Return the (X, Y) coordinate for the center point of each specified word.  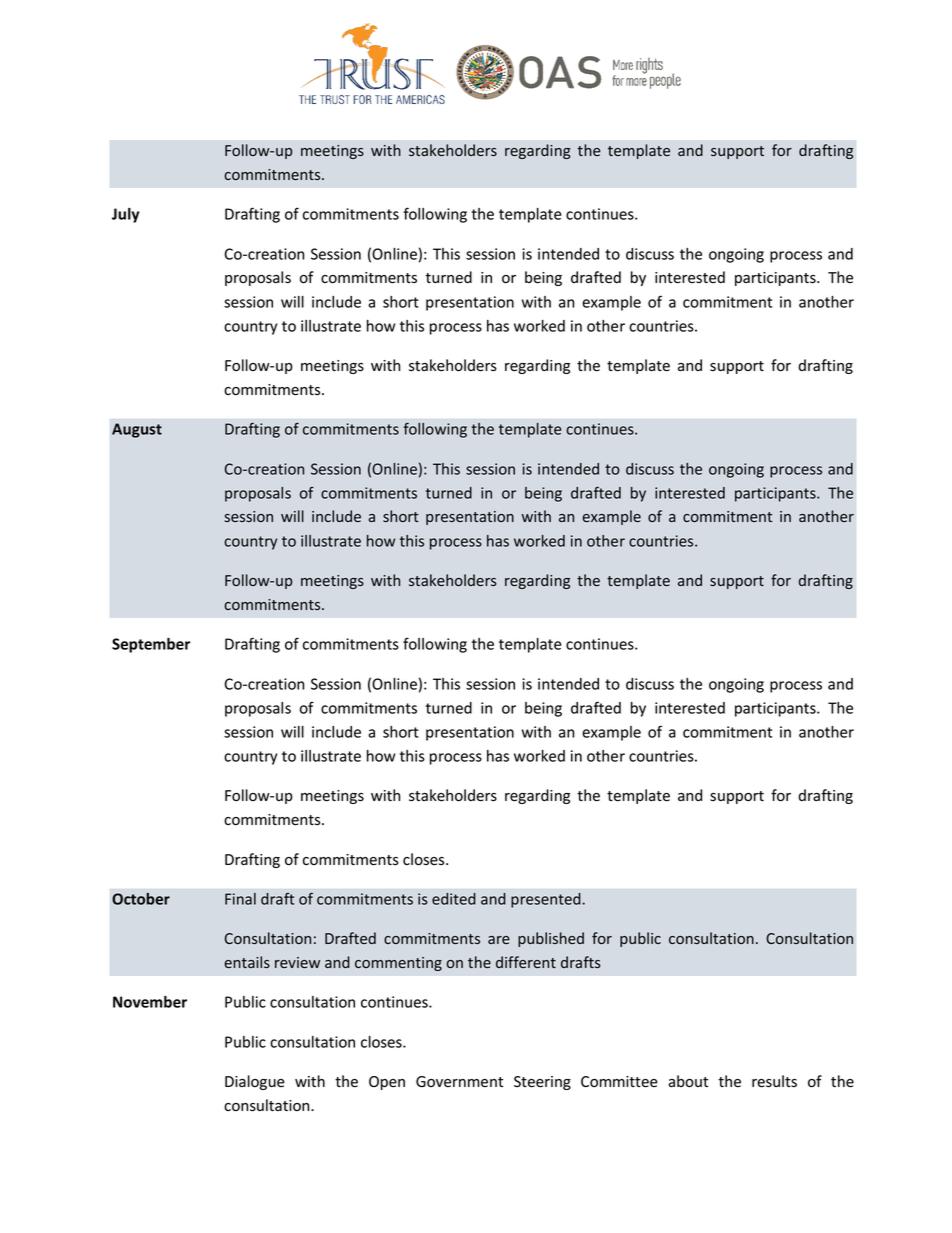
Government (459, 1082)
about (688, 1081)
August (137, 430)
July (125, 215)
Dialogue (255, 1082)
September (151, 645)
